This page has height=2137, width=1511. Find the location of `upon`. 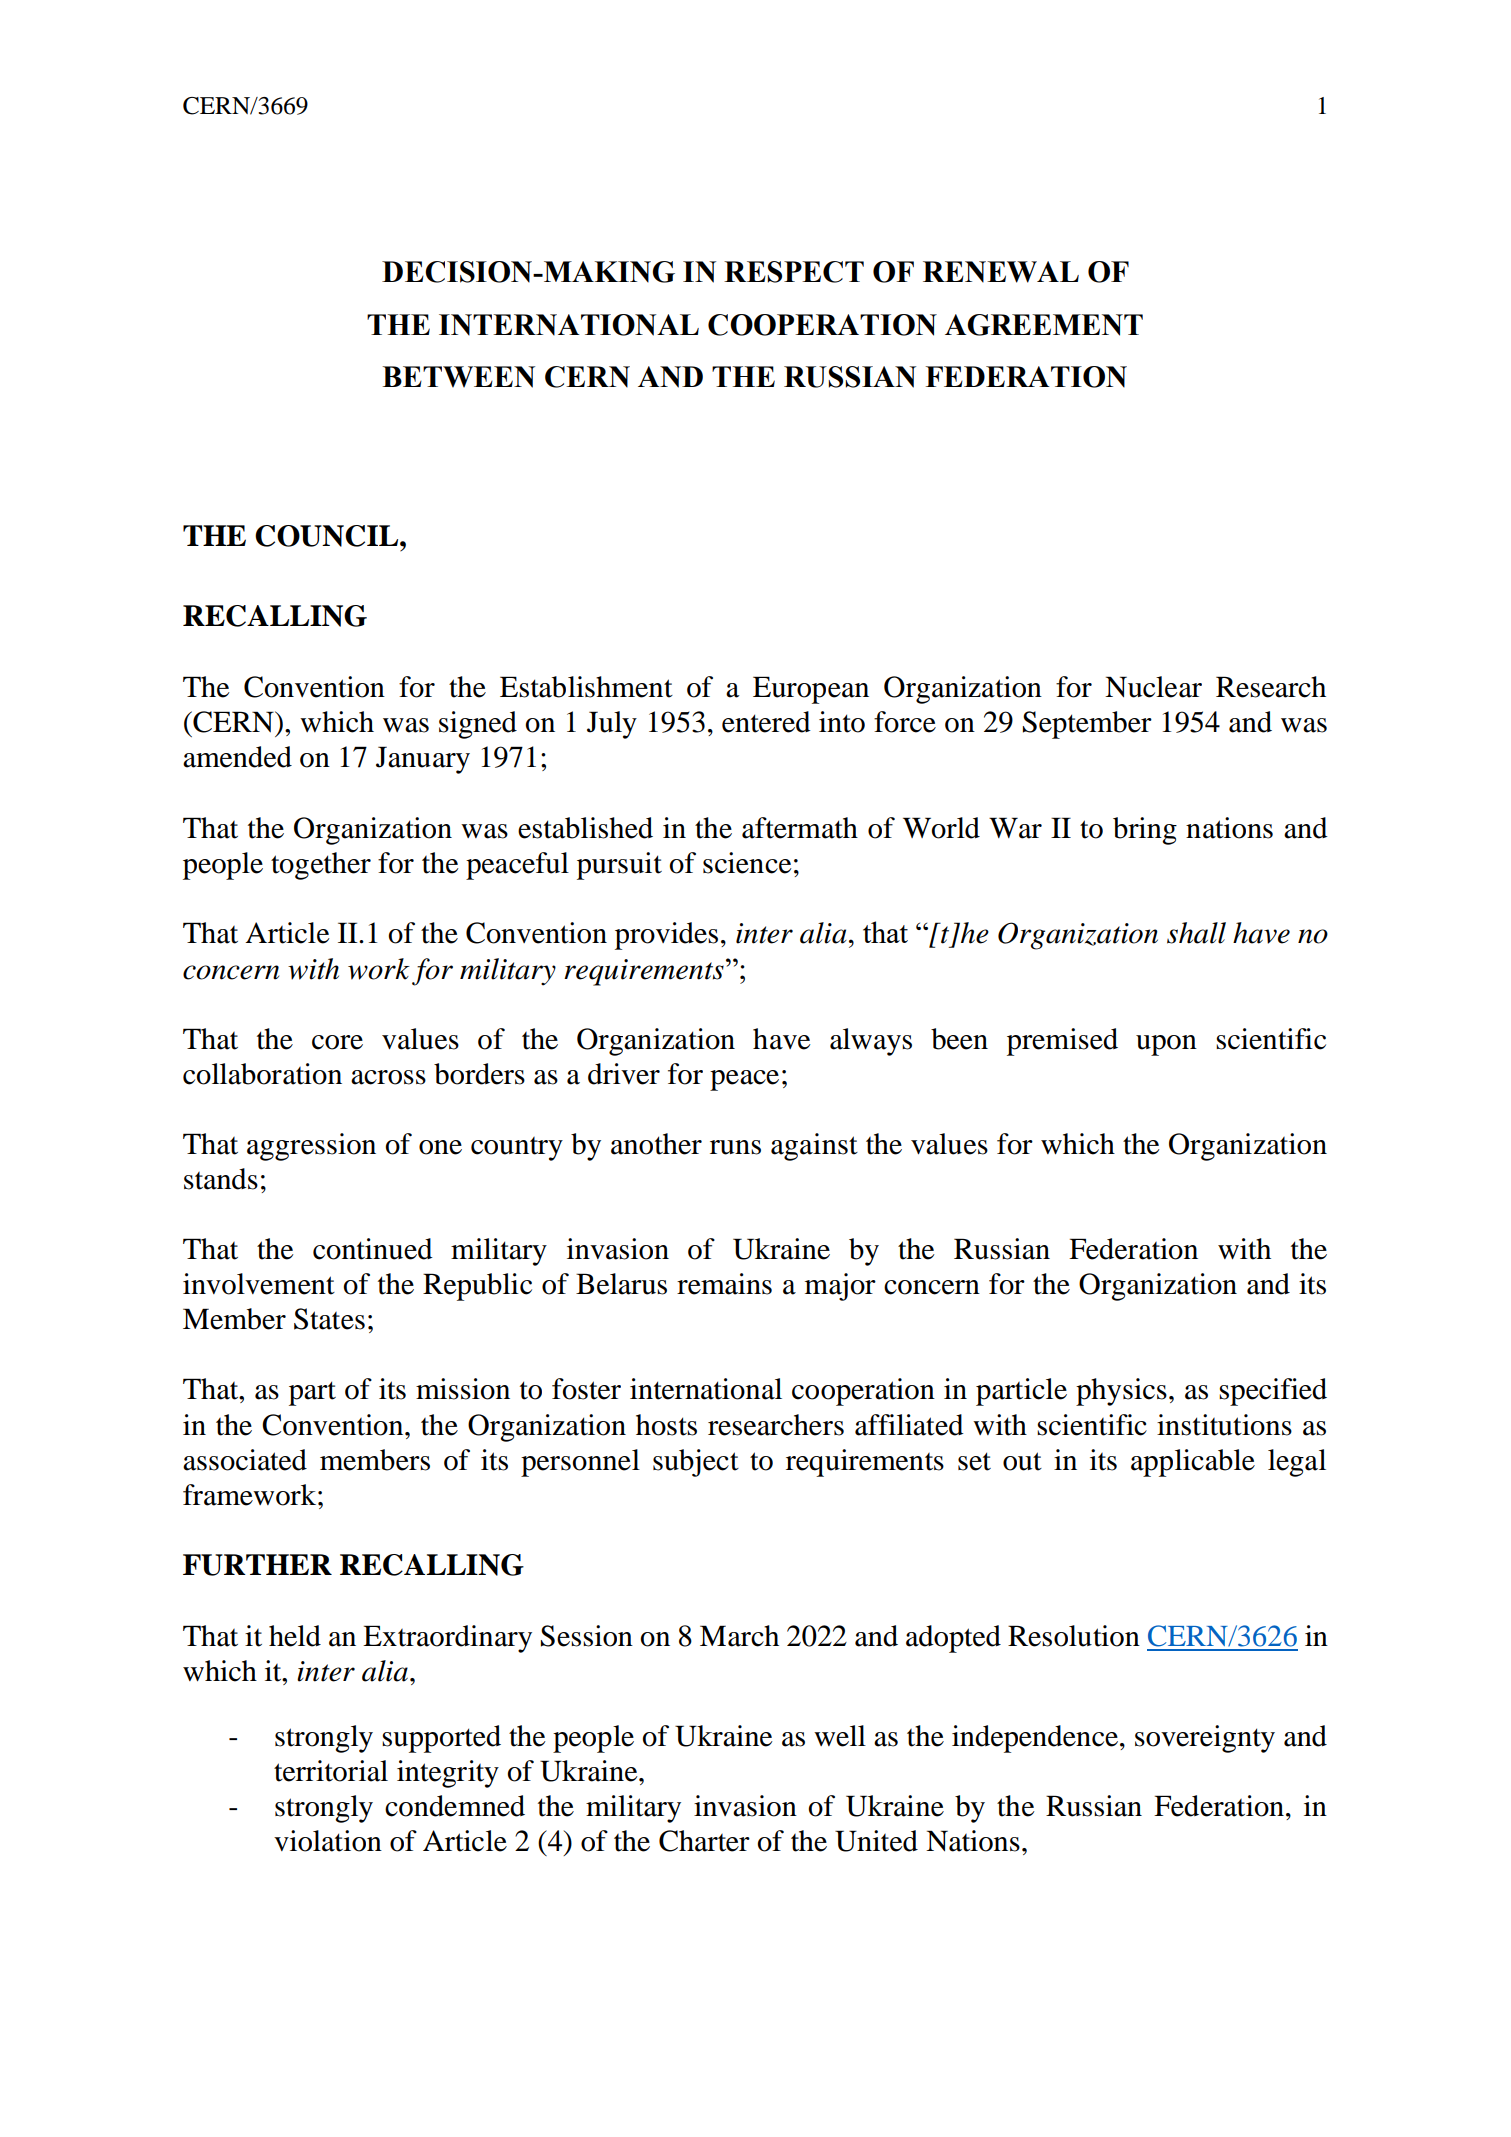

upon is located at coordinates (1166, 1045).
